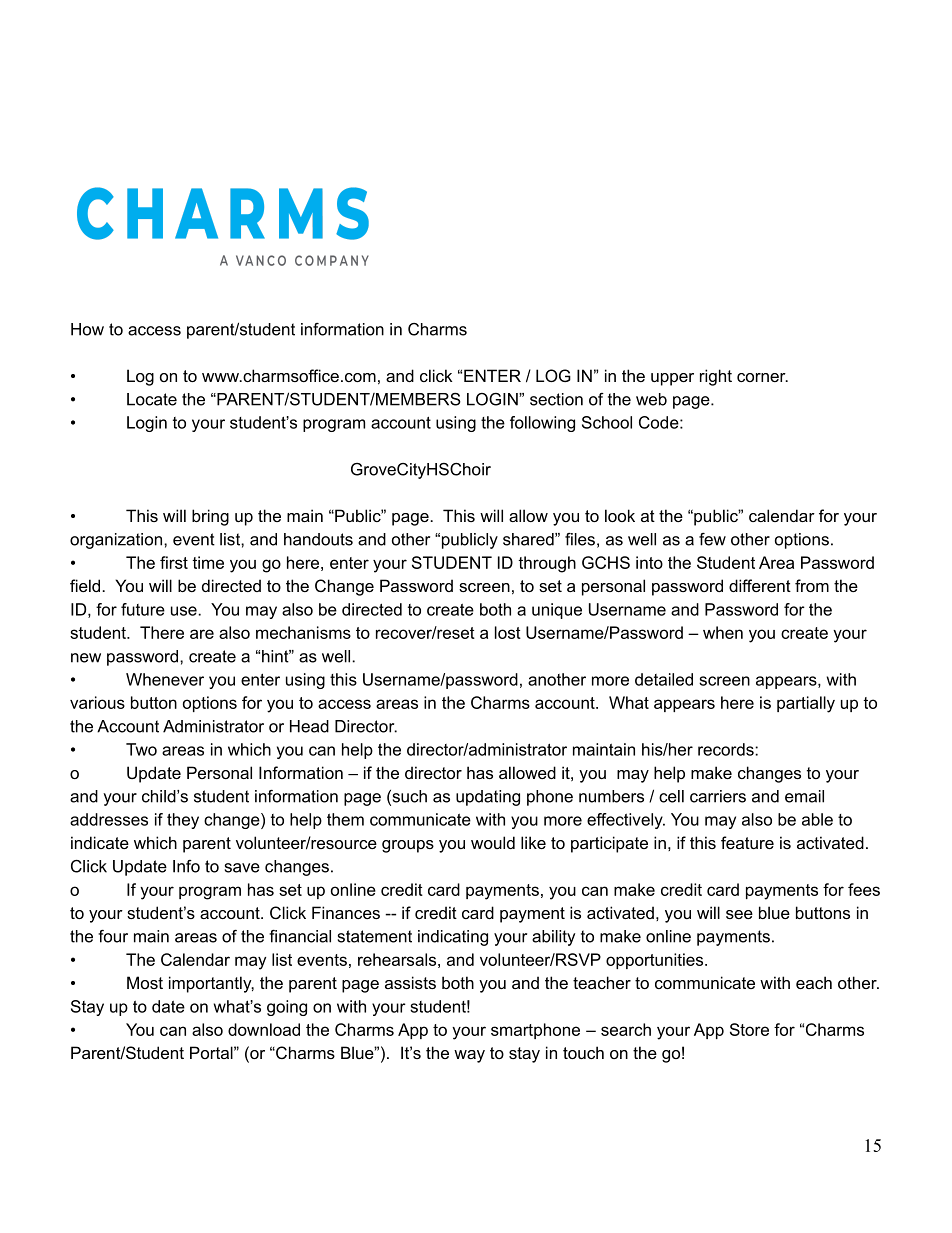 This image has width=952, height=1233. What do you see at coordinates (580, 539) in the image?
I see `files` at bounding box center [580, 539].
